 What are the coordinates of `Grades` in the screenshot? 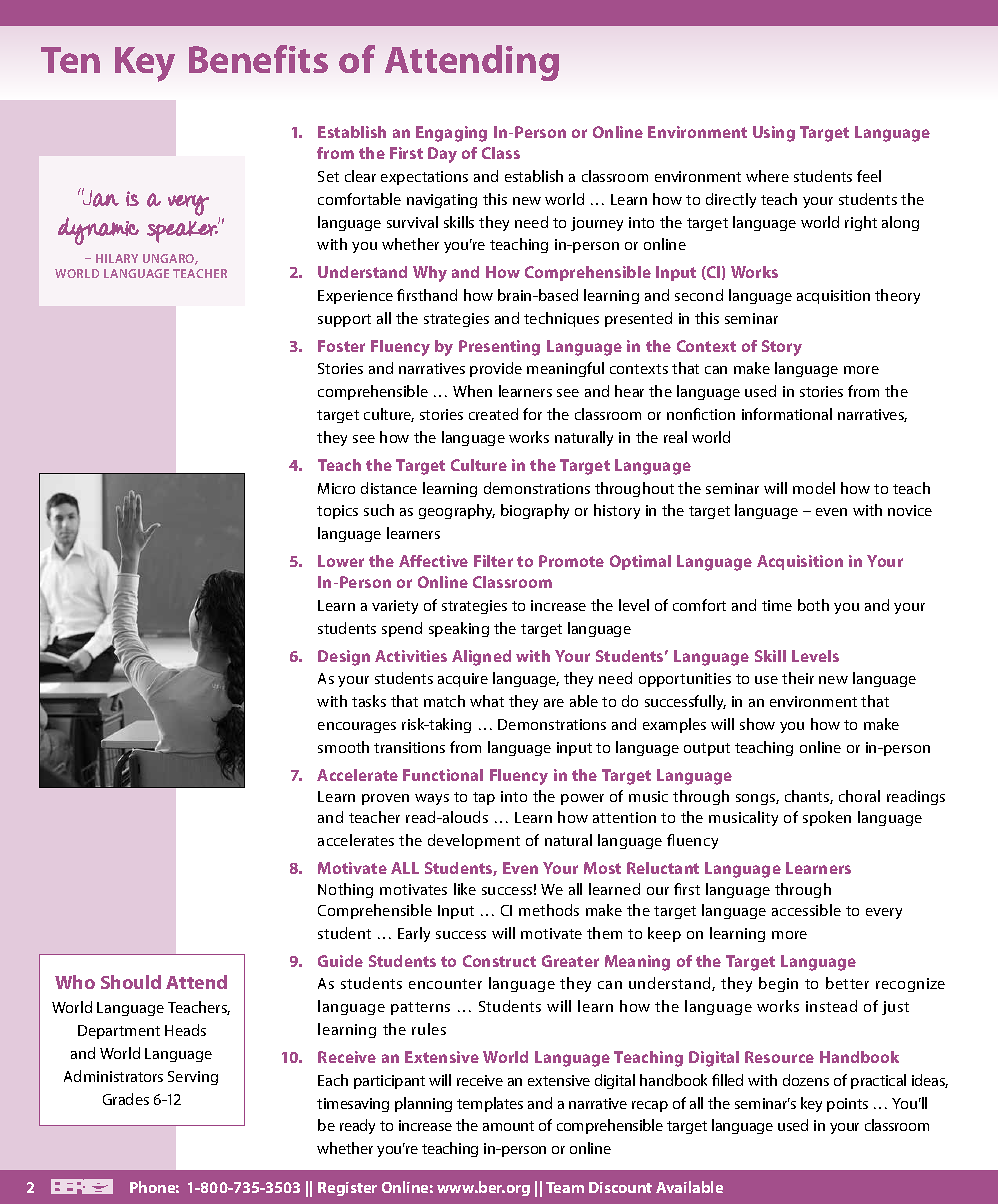 It's located at (126, 1099).
